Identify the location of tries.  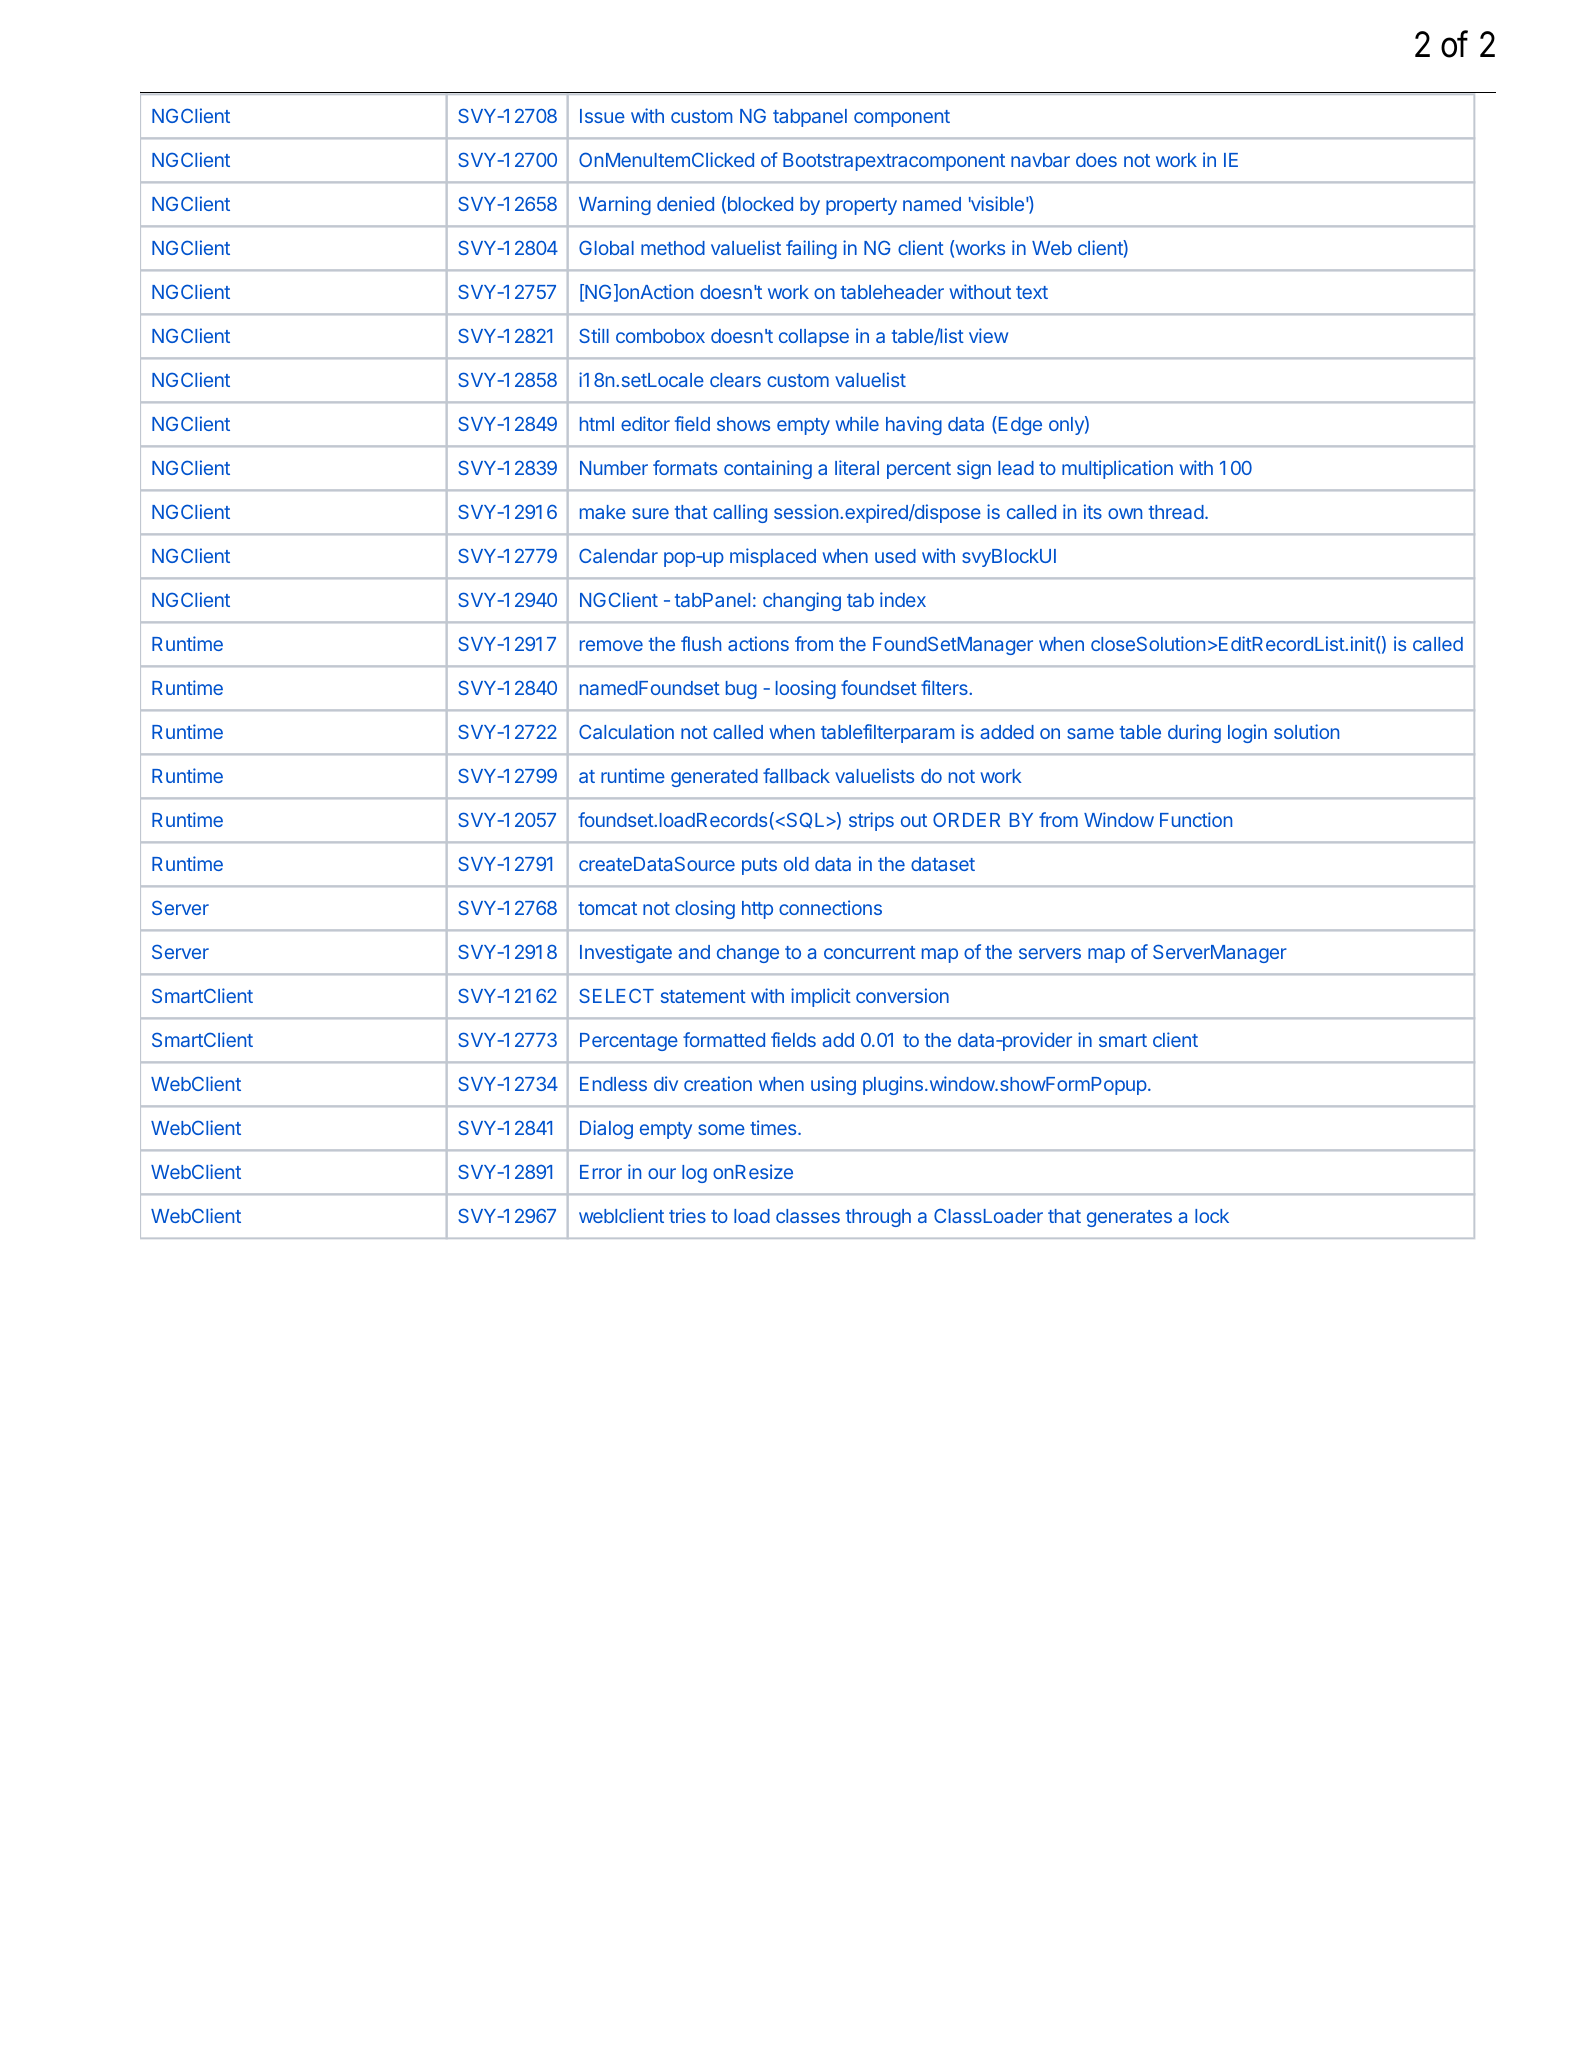
(687, 1215).
